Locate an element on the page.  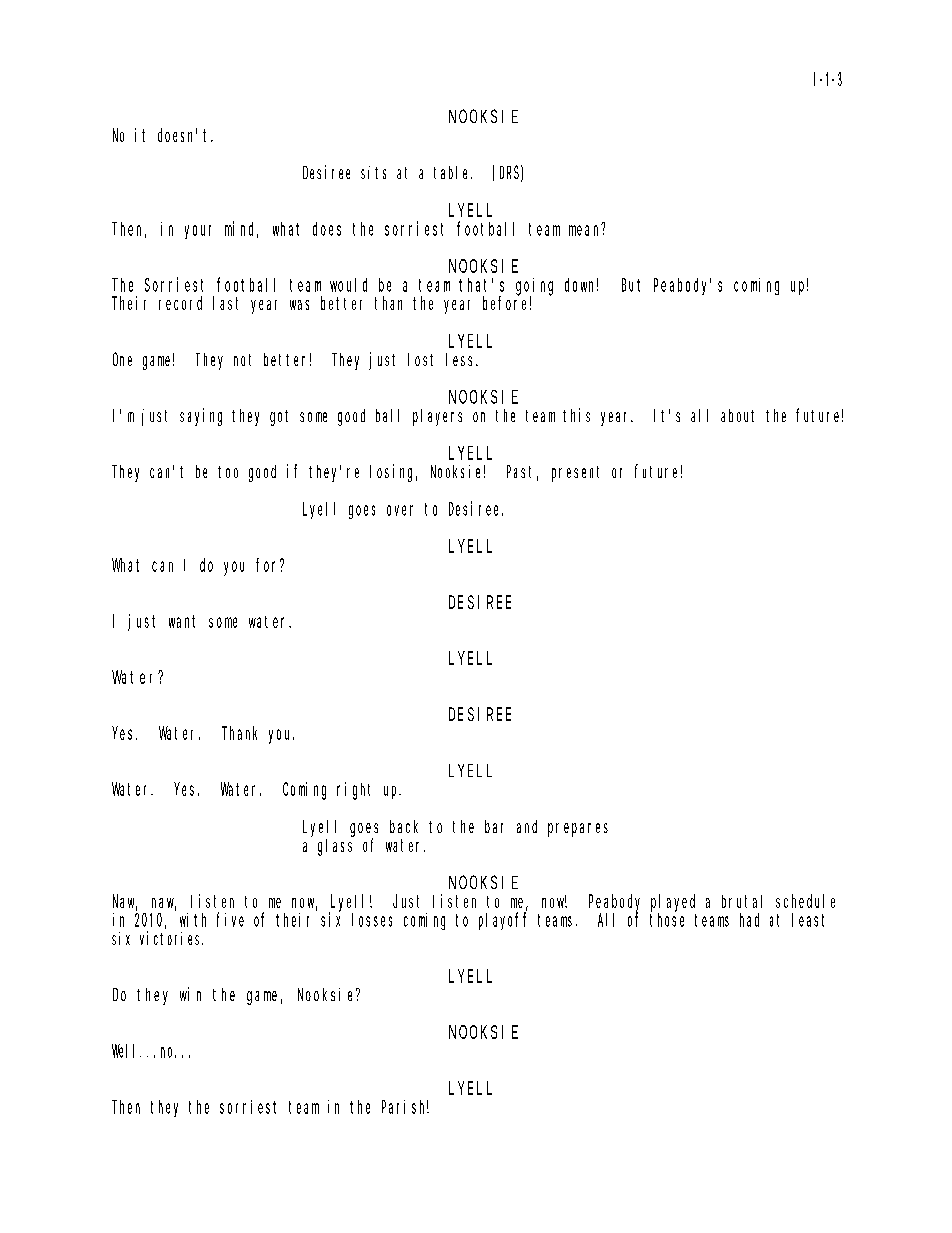
with is located at coordinates (193, 920).
